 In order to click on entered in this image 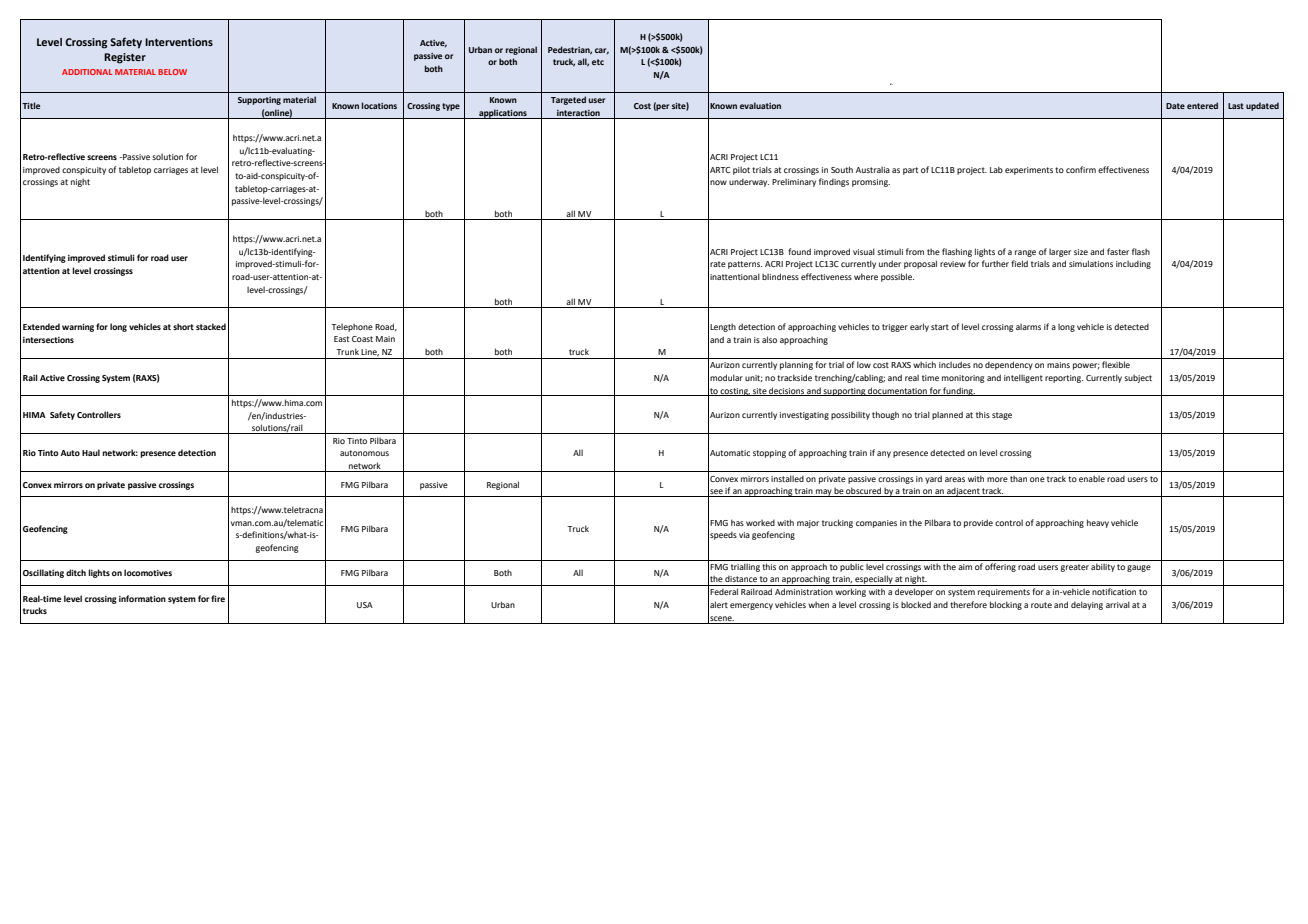, I will do `click(1202, 105)`.
